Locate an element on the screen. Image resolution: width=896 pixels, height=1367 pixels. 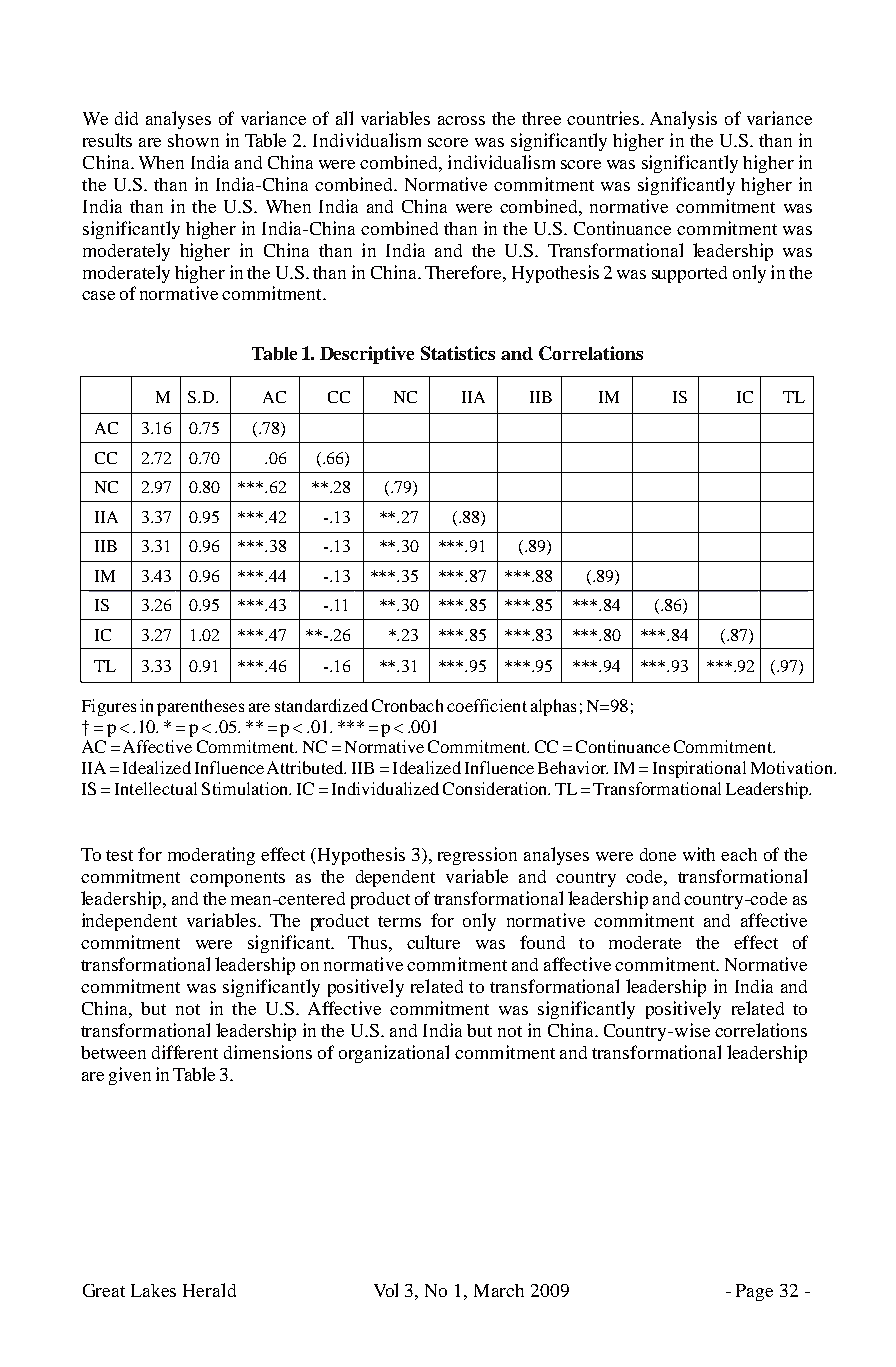
Cronbach is located at coordinates (407, 705).
